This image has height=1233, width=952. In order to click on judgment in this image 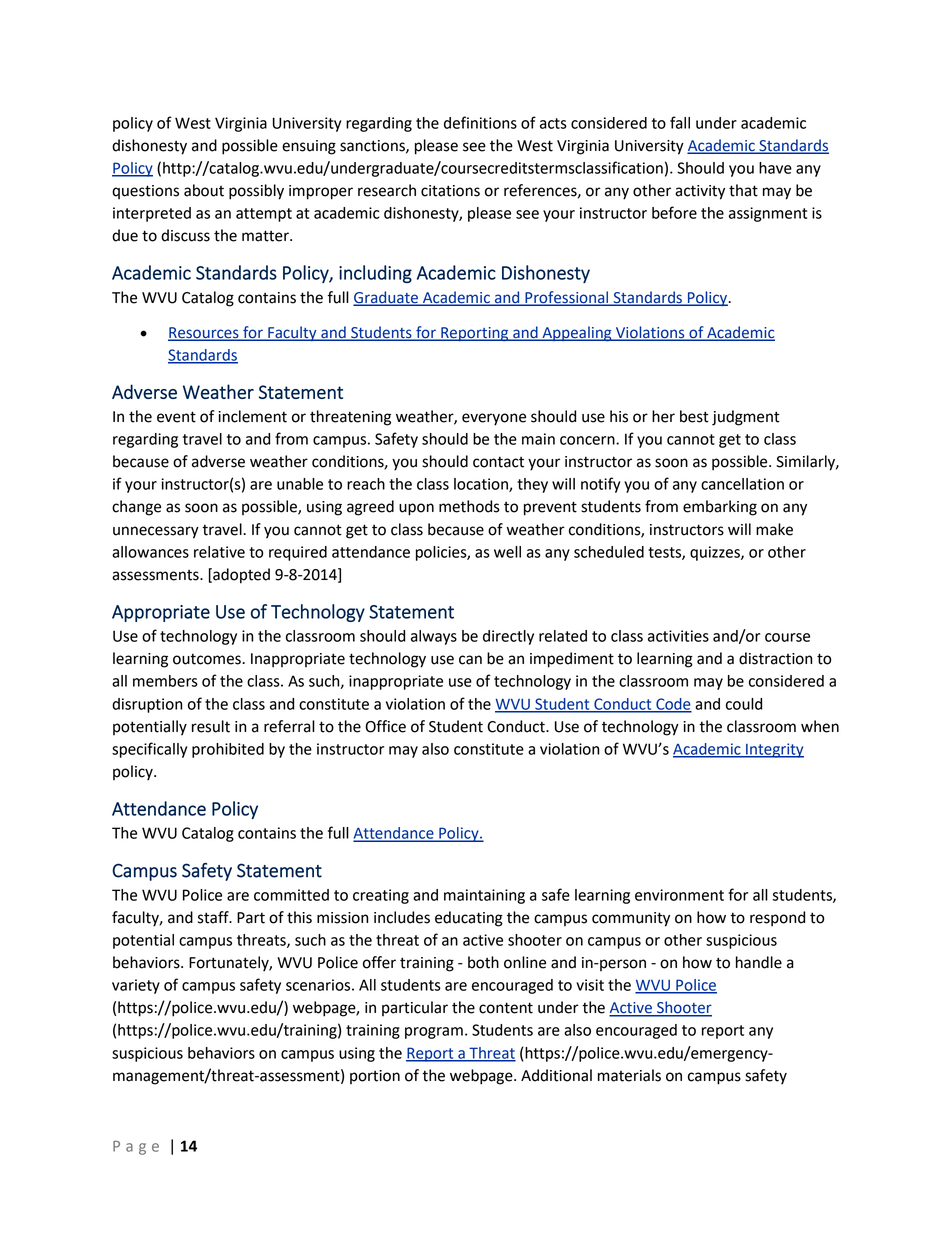, I will do `click(746, 418)`.
